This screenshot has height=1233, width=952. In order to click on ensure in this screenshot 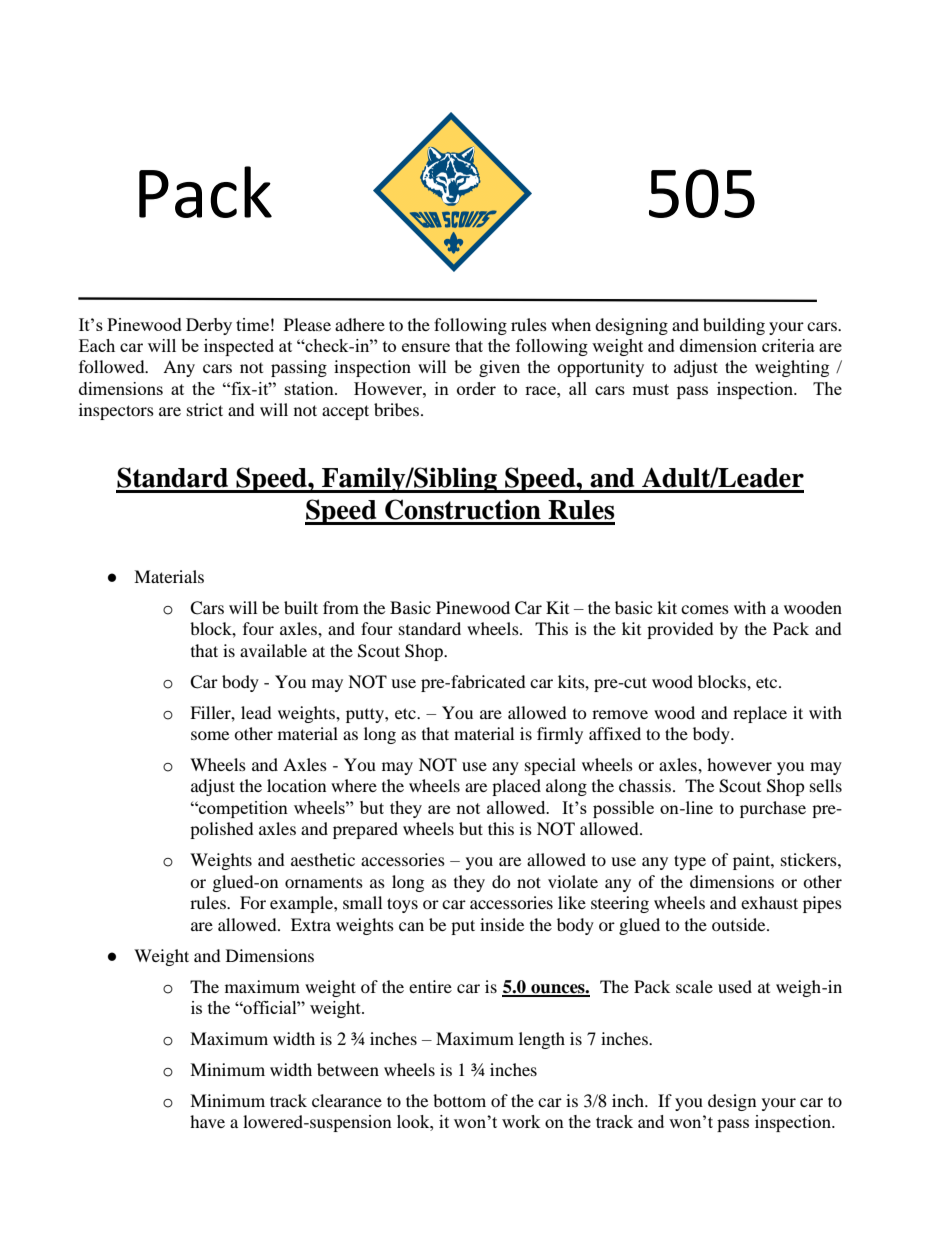, I will do `click(426, 347)`.
